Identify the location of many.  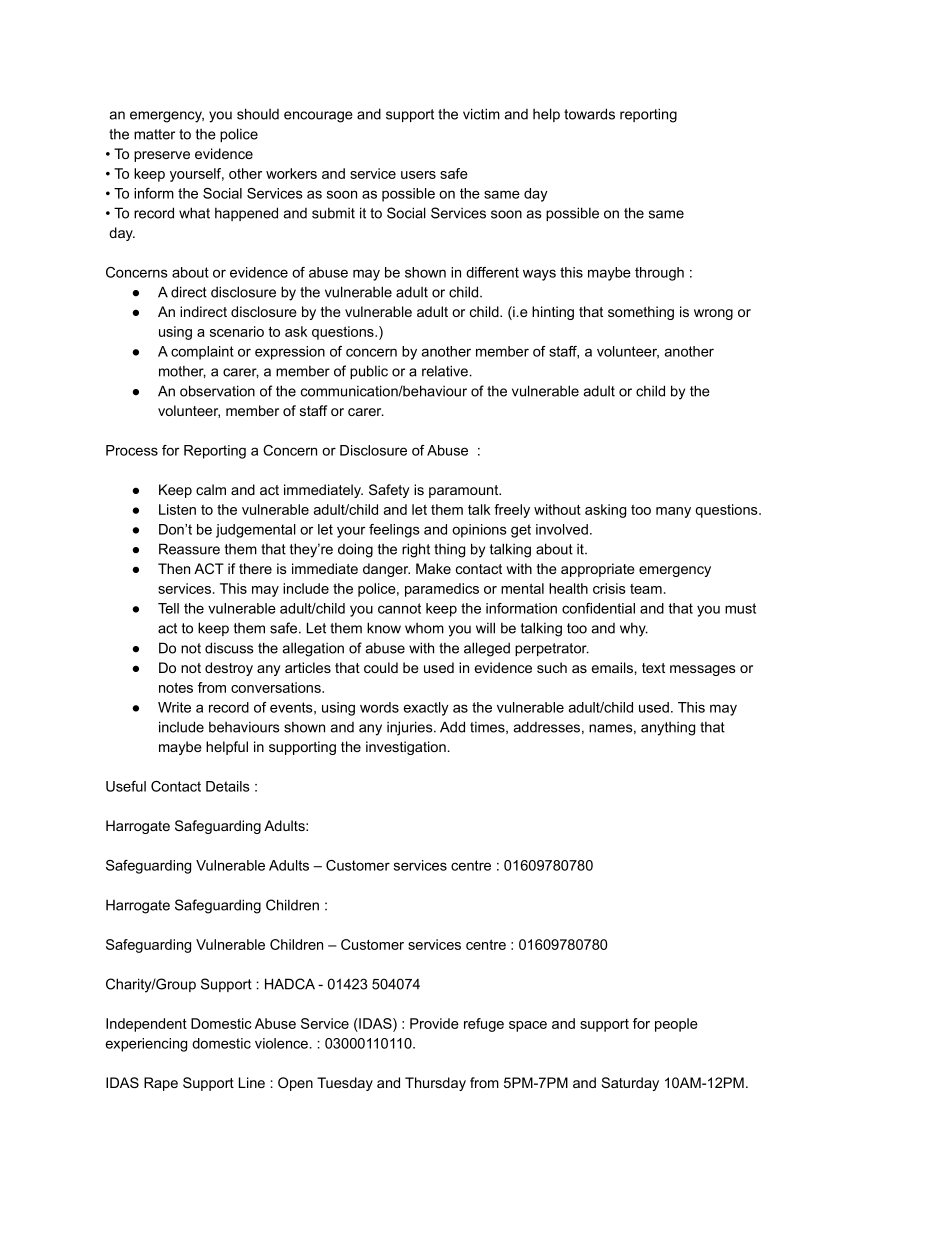
(673, 512).
